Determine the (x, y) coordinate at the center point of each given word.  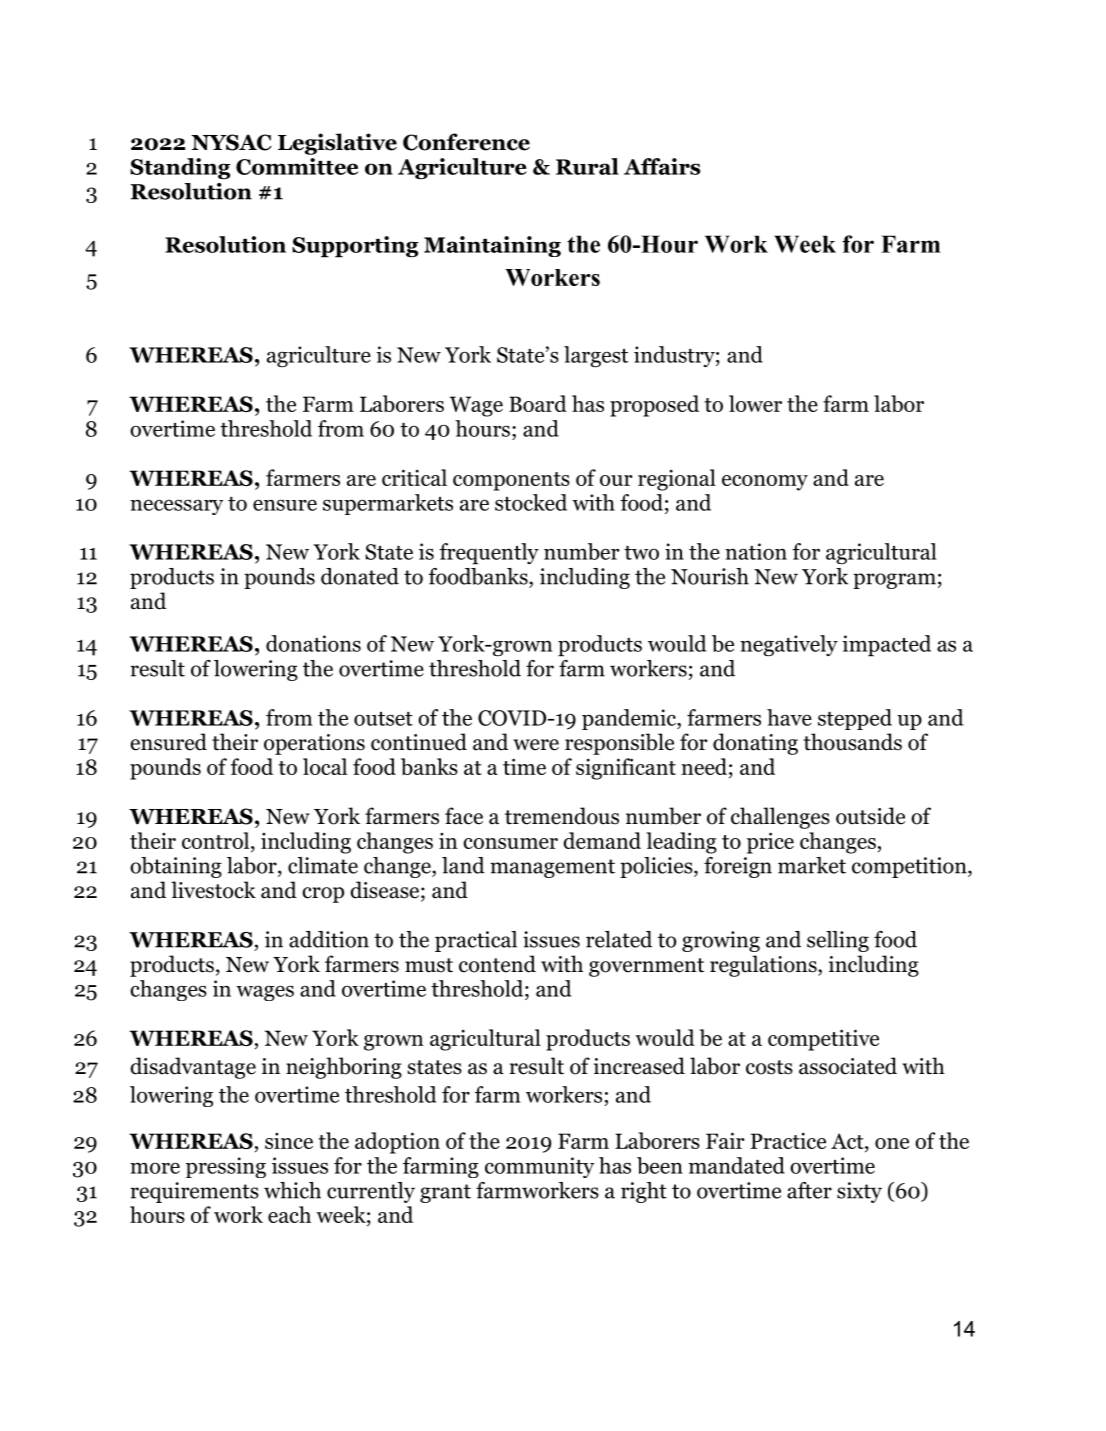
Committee (297, 166)
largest (596, 357)
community (539, 1167)
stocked (531, 502)
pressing (226, 1167)
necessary (176, 507)
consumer (510, 843)
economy (765, 483)
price (770, 843)
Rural (587, 166)
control (217, 840)
